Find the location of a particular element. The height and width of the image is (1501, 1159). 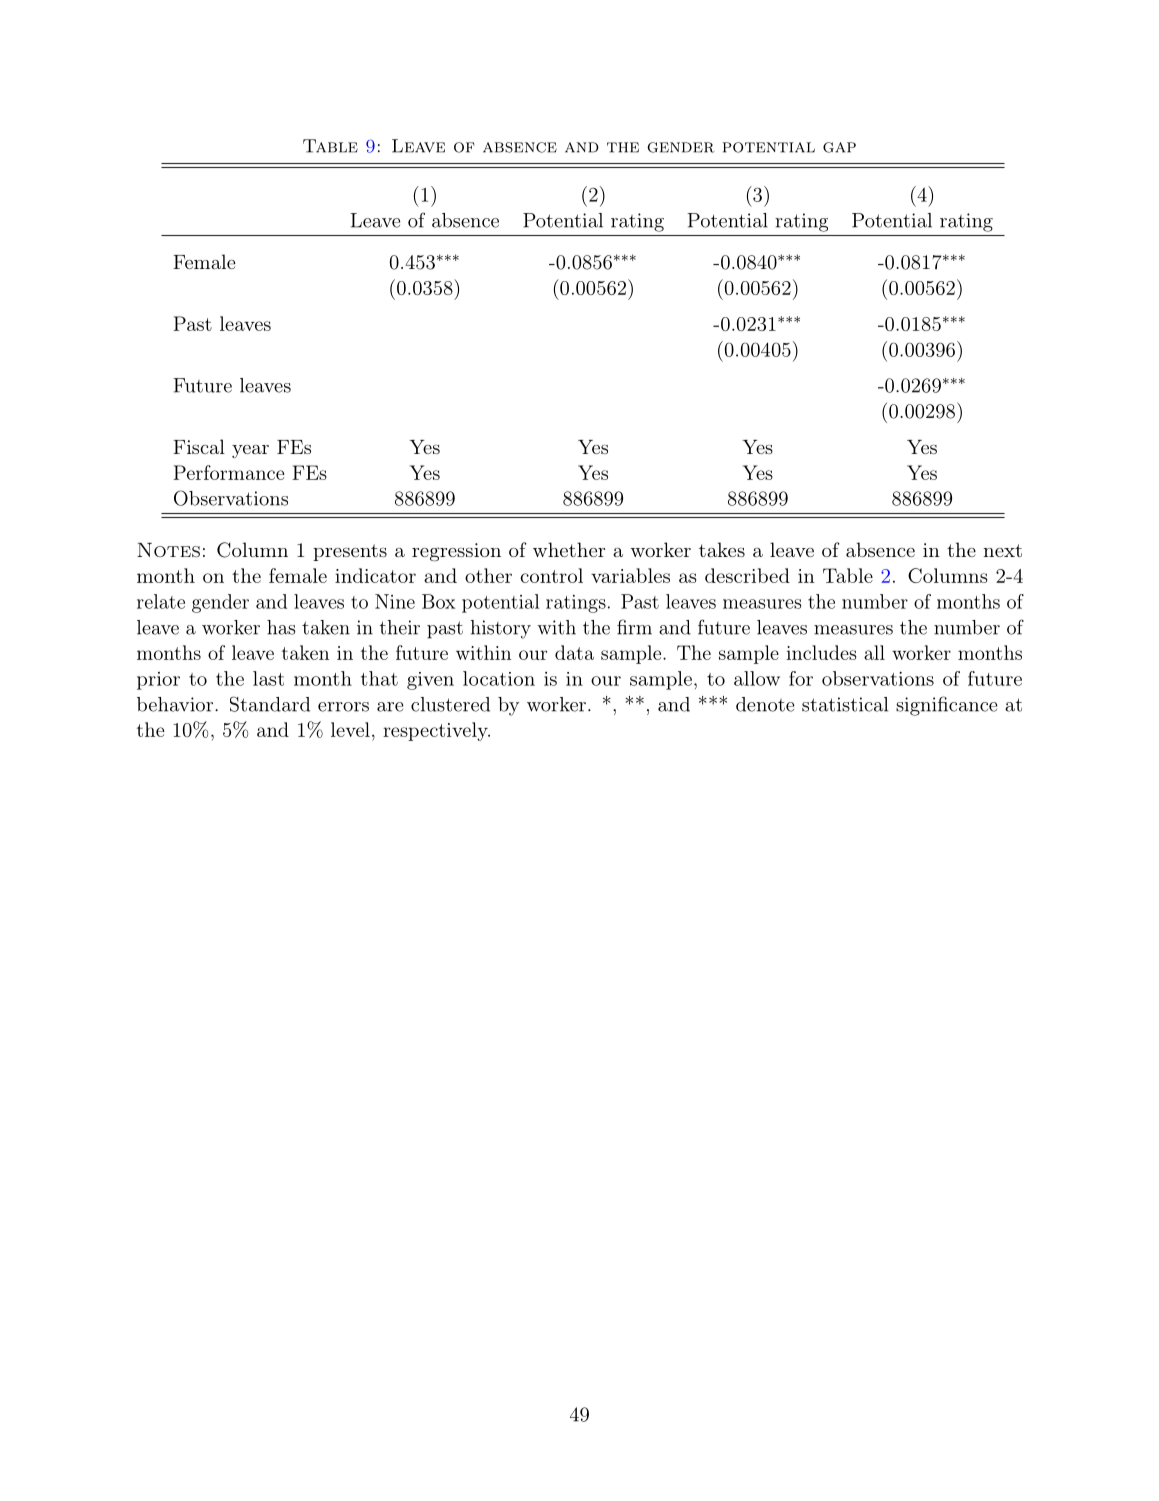

Fiscal is located at coordinates (199, 446).
